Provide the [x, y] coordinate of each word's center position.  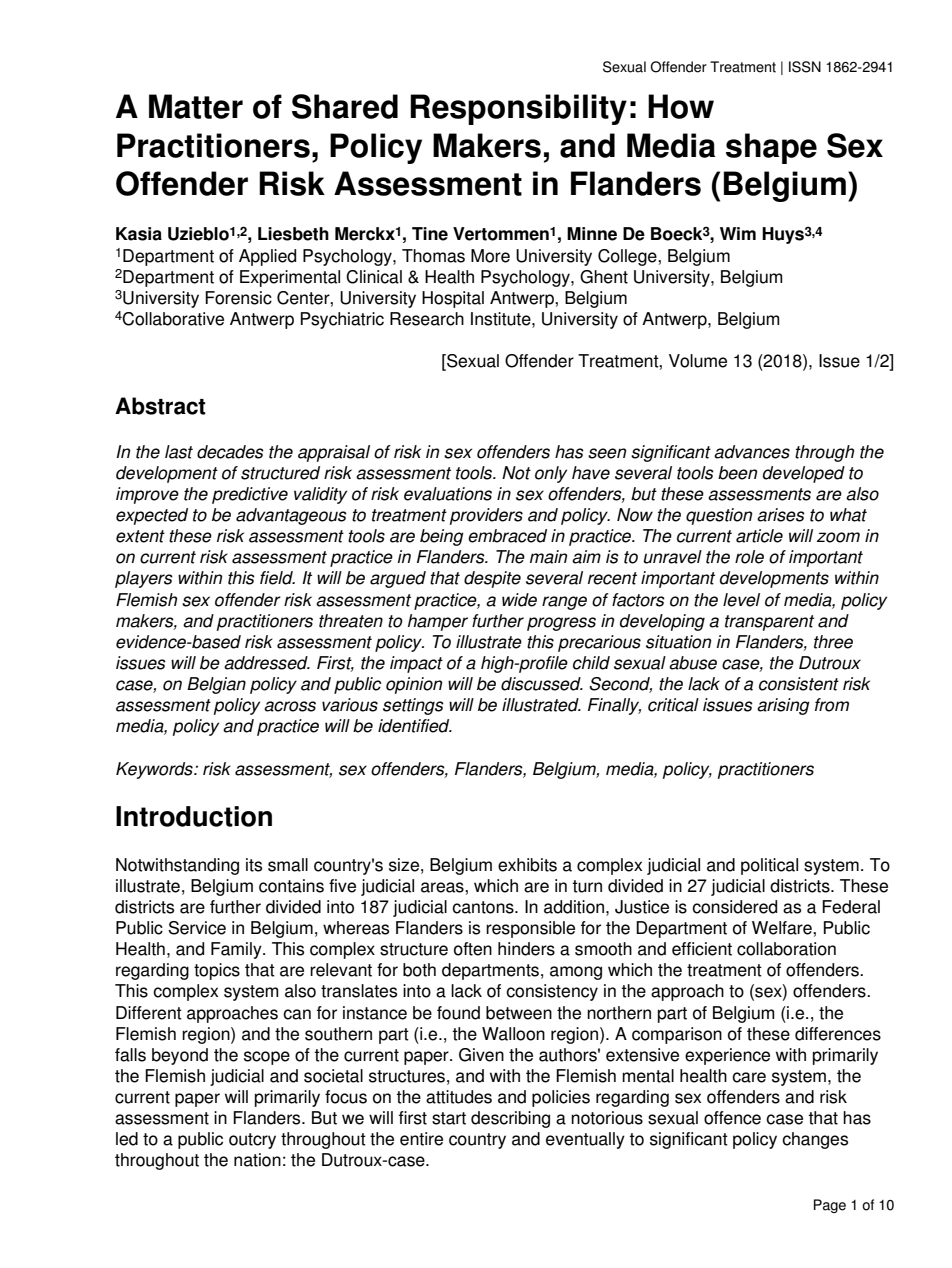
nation [257, 1160]
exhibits [527, 865]
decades [230, 452]
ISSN [805, 67]
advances [752, 452]
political [769, 866]
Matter [196, 106]
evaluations [448, 494]
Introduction [194, 816]
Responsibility [518, 109]
